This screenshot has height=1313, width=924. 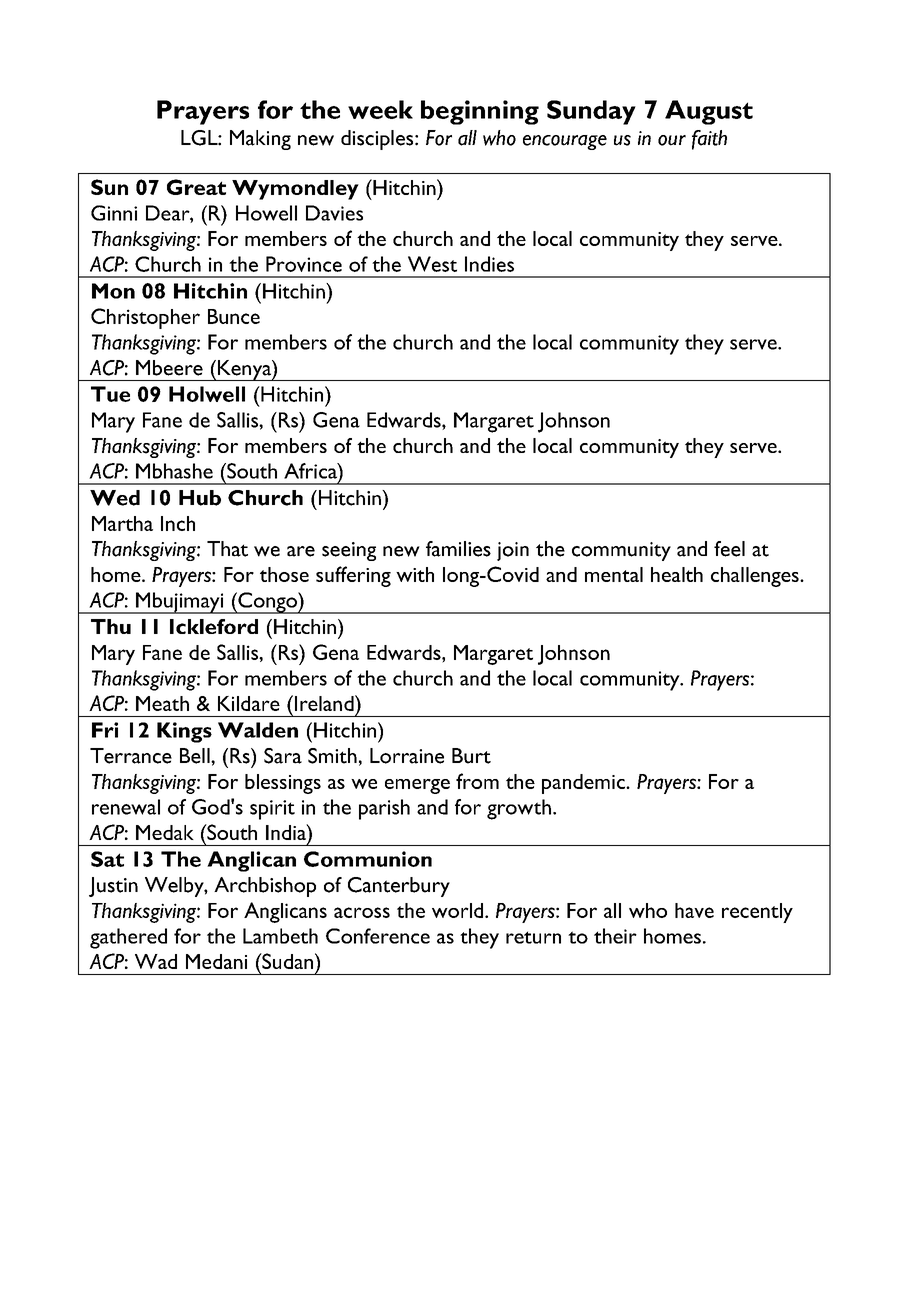 What do you see at coordinates (694, 910) in the screenshot?
I see `have` at bounding box center [694, 910].
